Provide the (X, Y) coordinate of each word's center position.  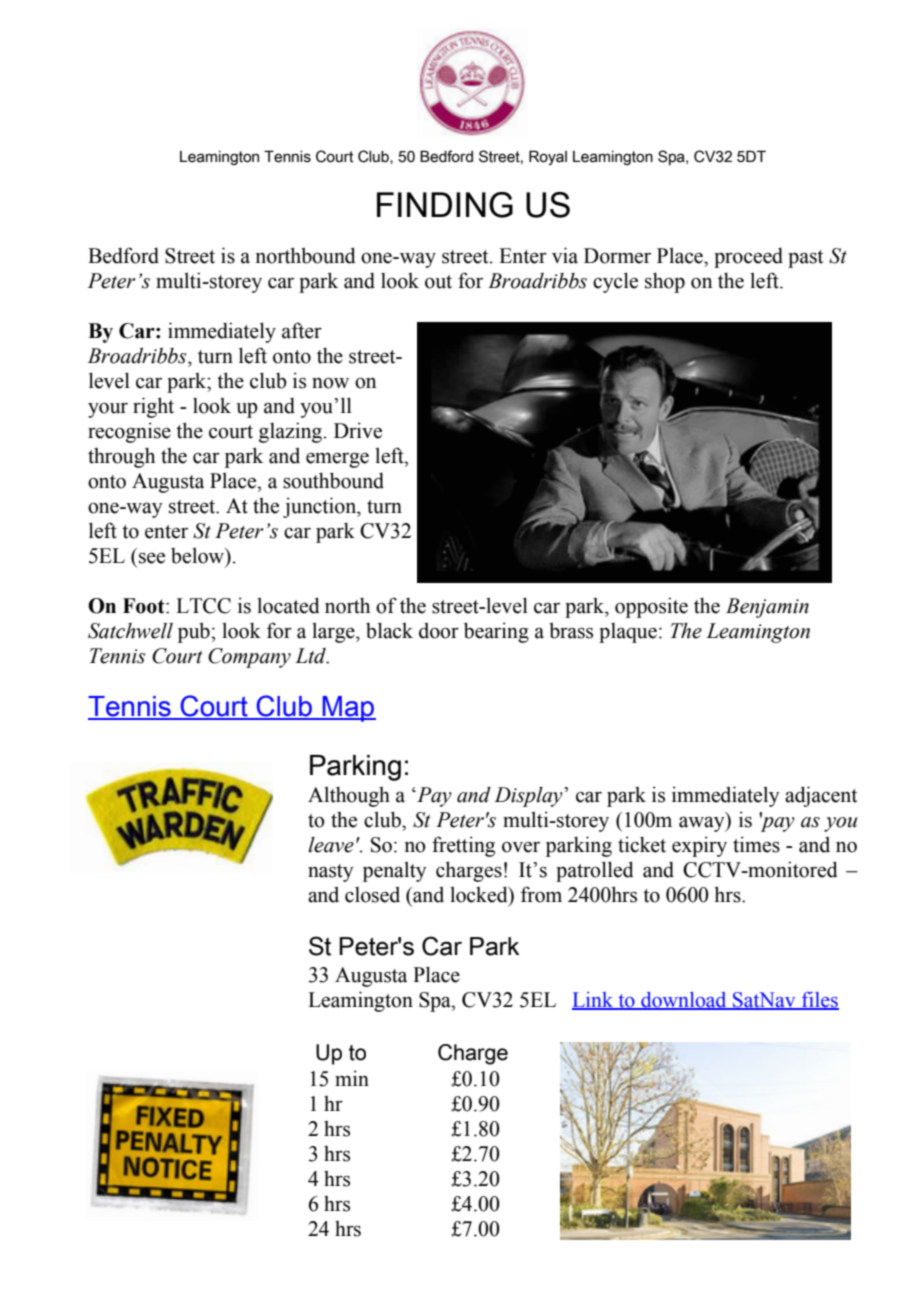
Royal (548, 157)
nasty (331, 873)
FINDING (445, 205)
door (439, 630)
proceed (748, 258)
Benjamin (767, 608)
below (199, 556)
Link (594, 1000)
